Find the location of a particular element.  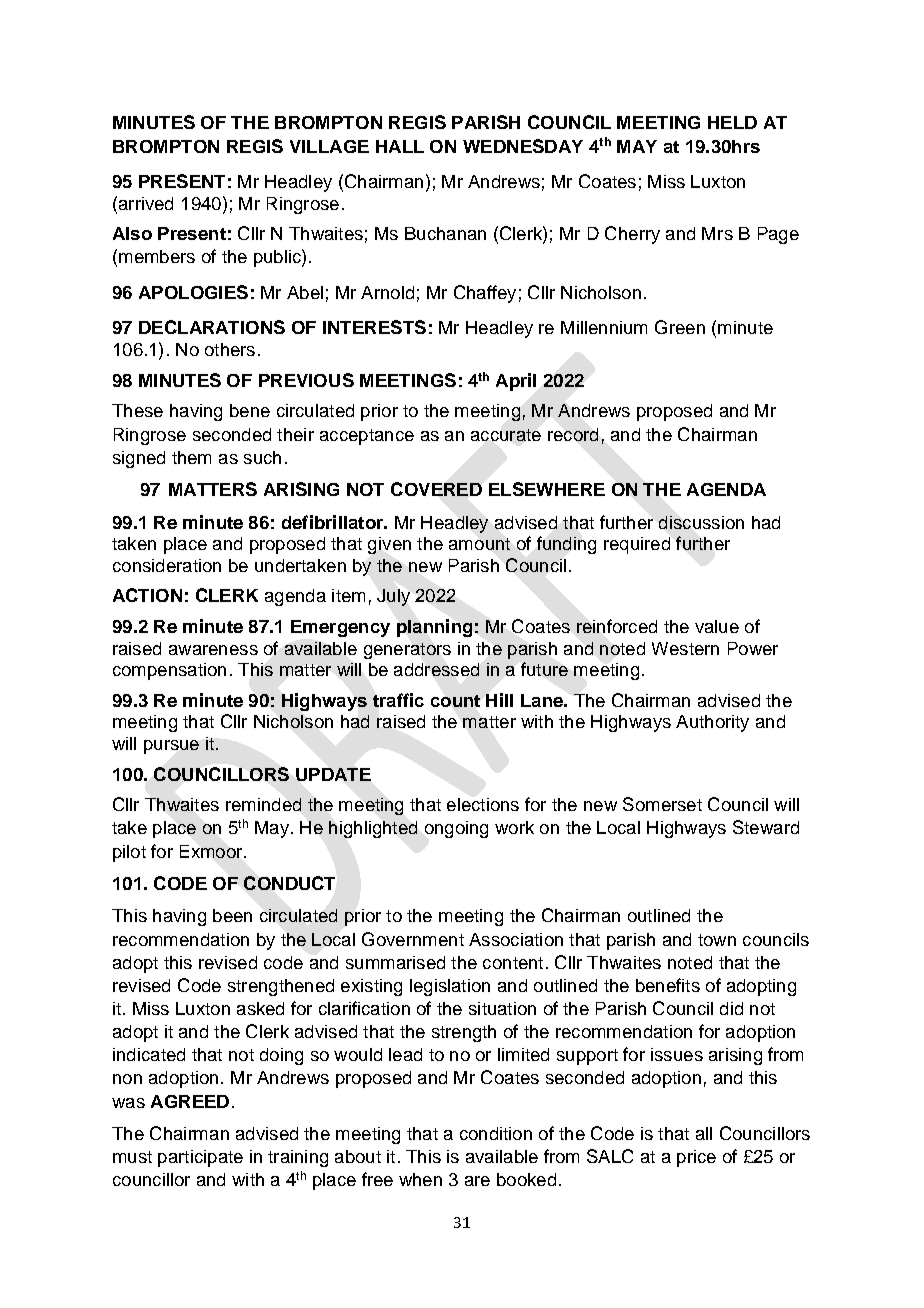

participate is located at coordinates (200, 1158).
